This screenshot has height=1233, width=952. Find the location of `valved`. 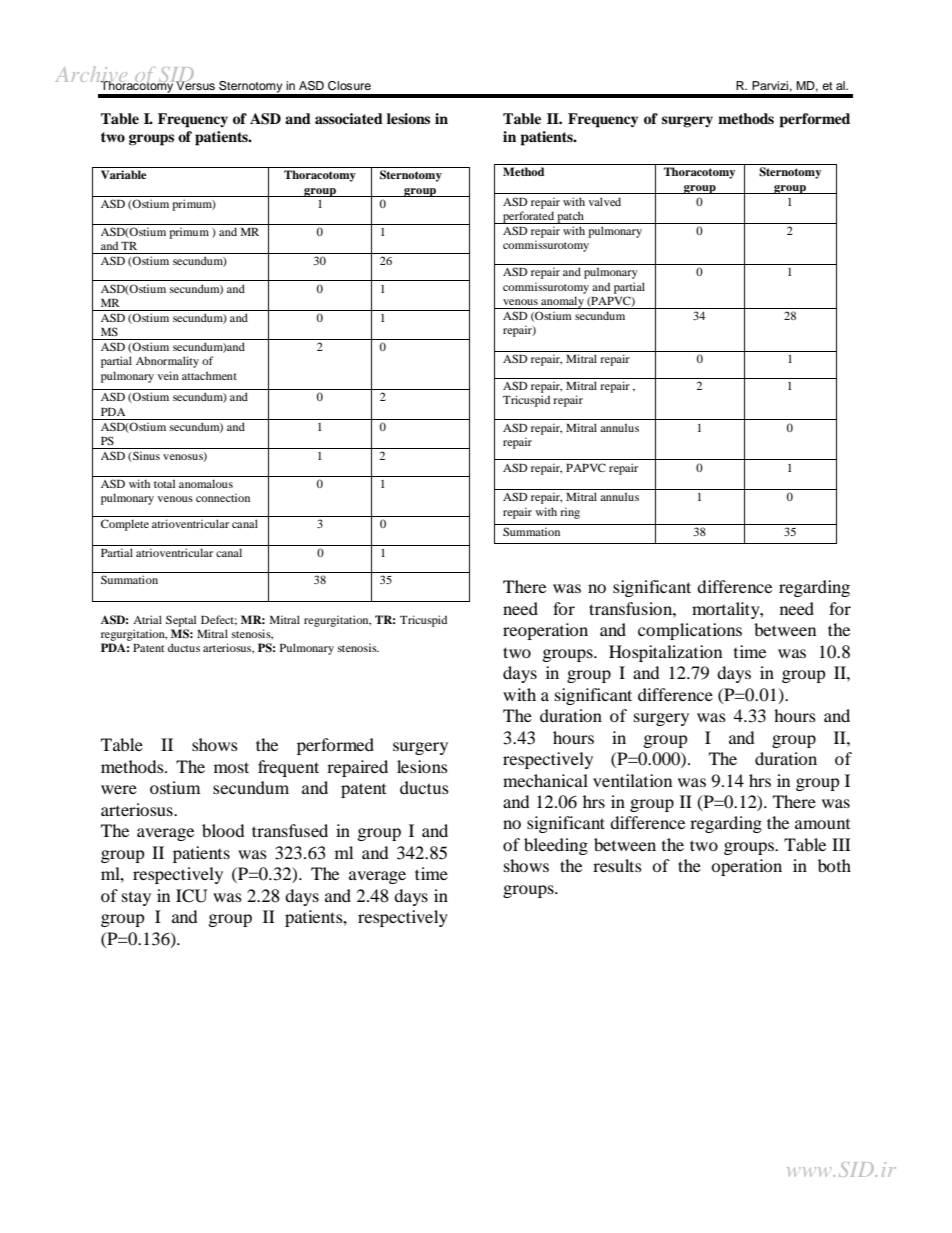

valved is located at coordinates (605, 201).
